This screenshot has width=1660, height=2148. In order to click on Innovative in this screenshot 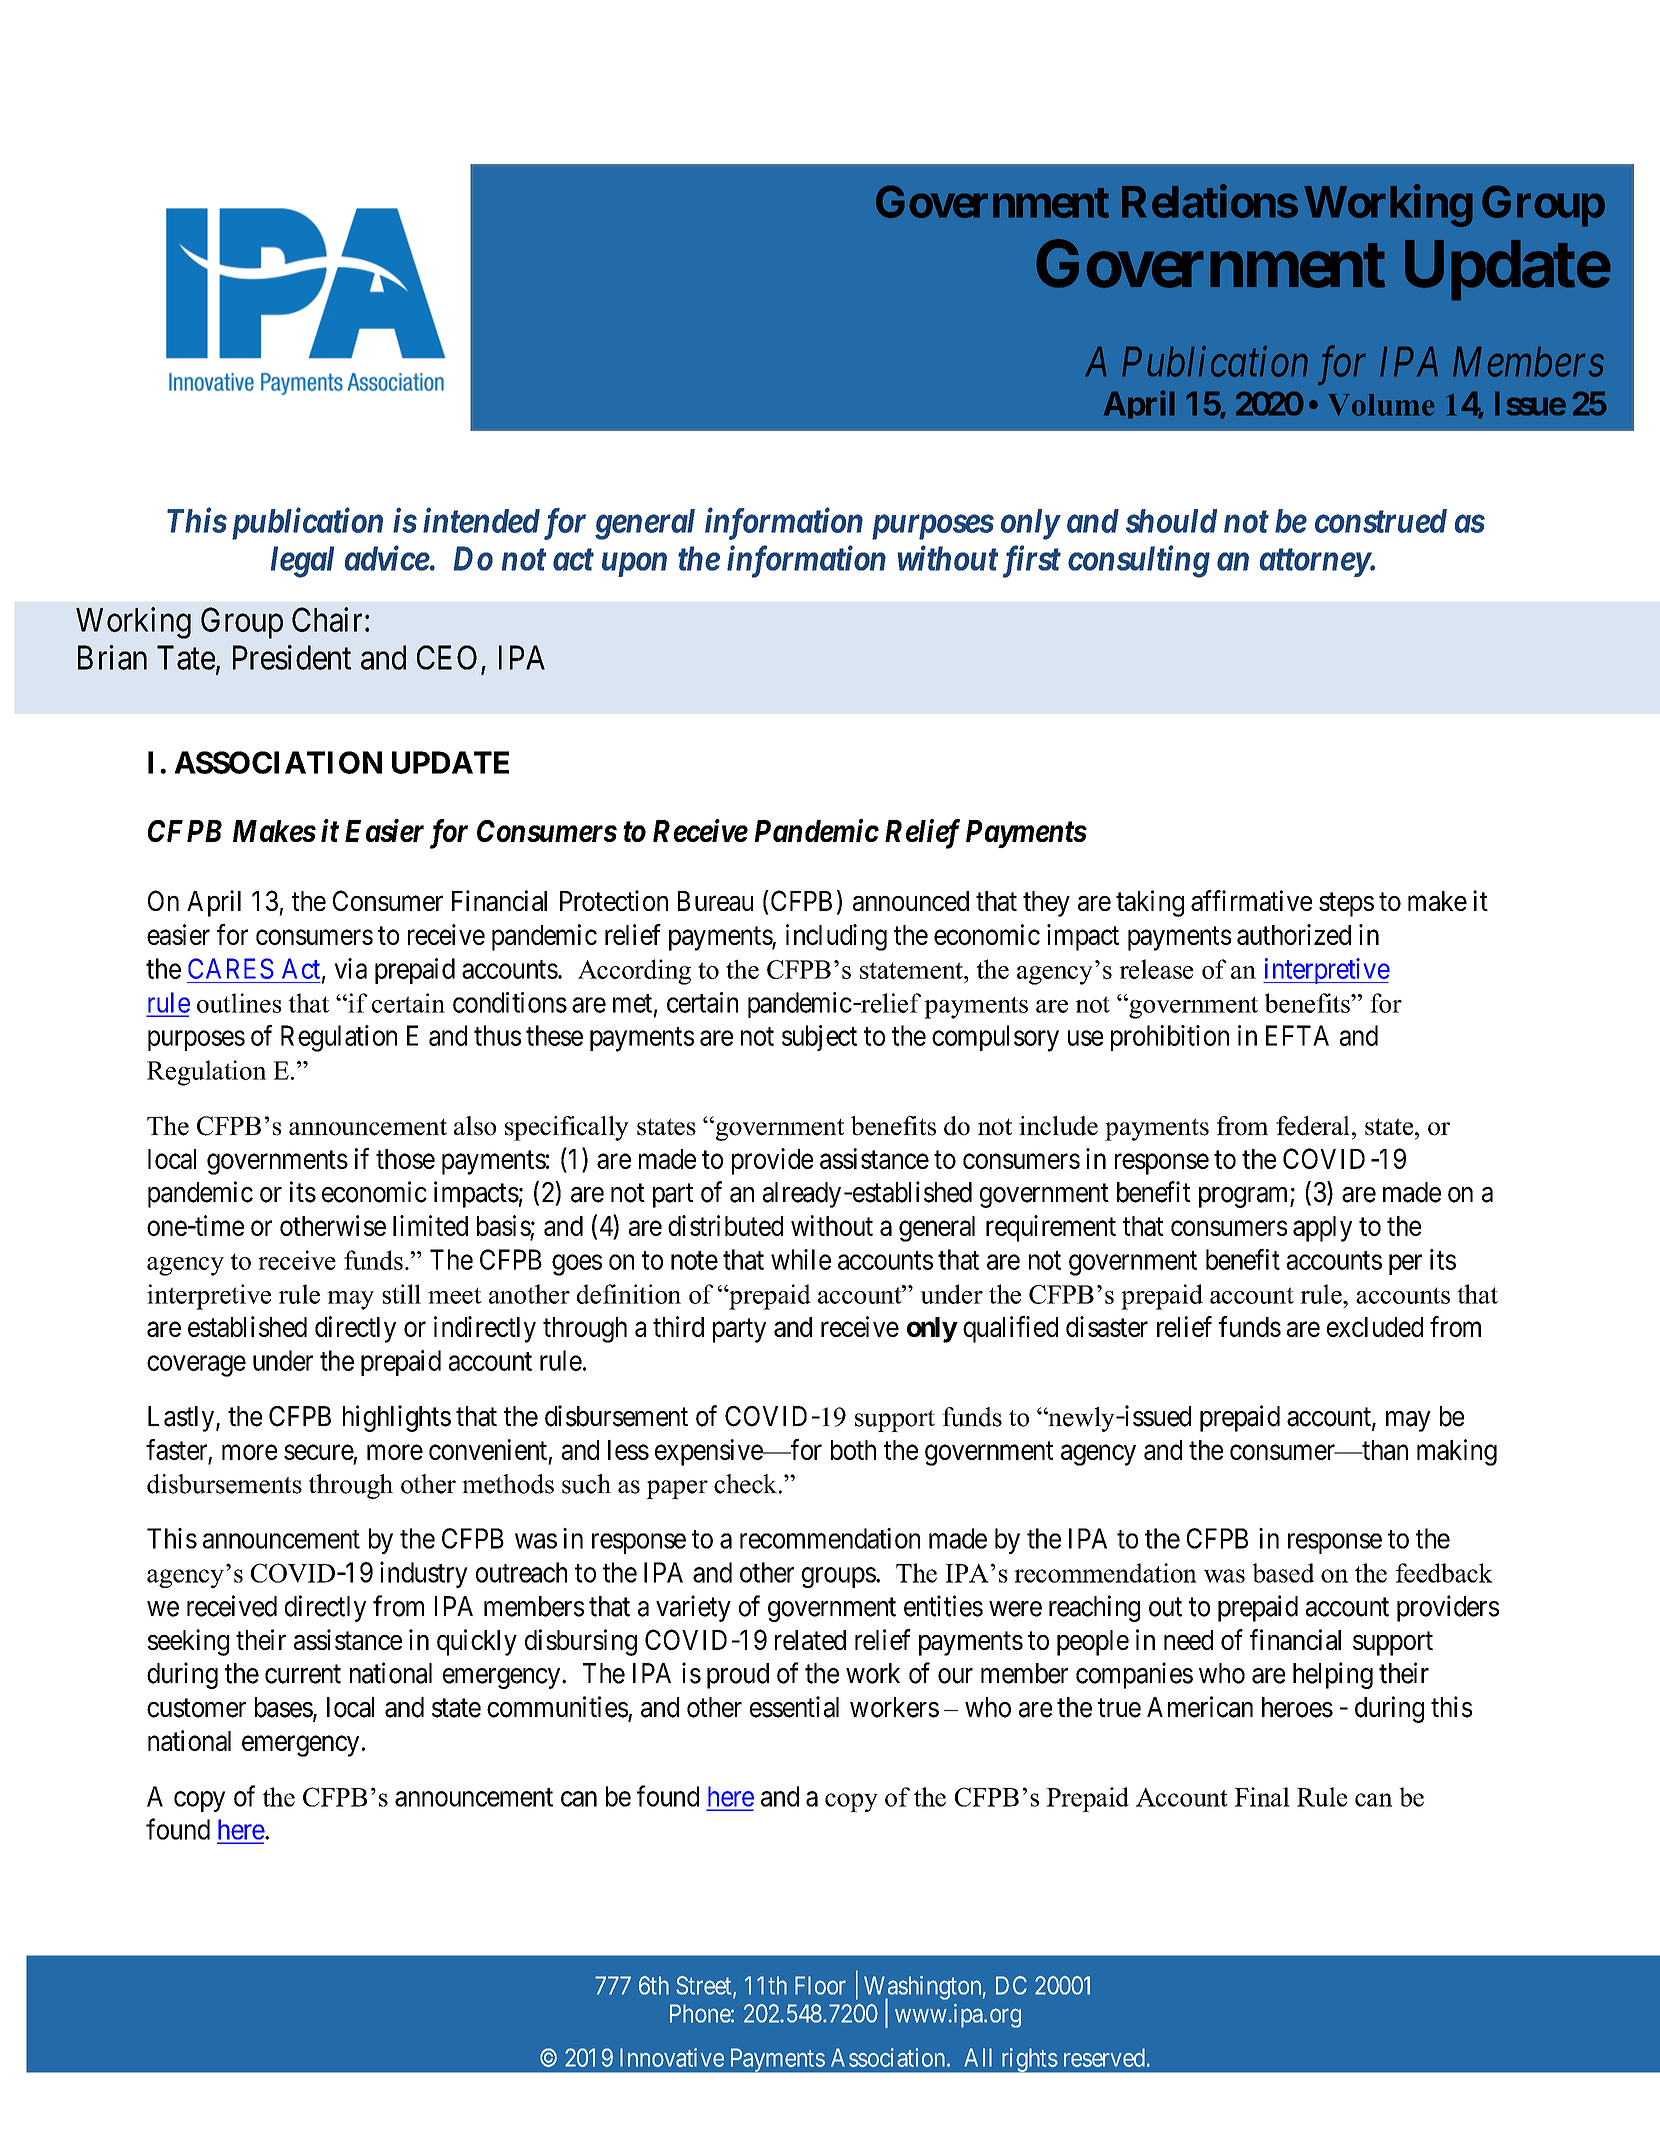, I will do `click(672, 2057)`.
